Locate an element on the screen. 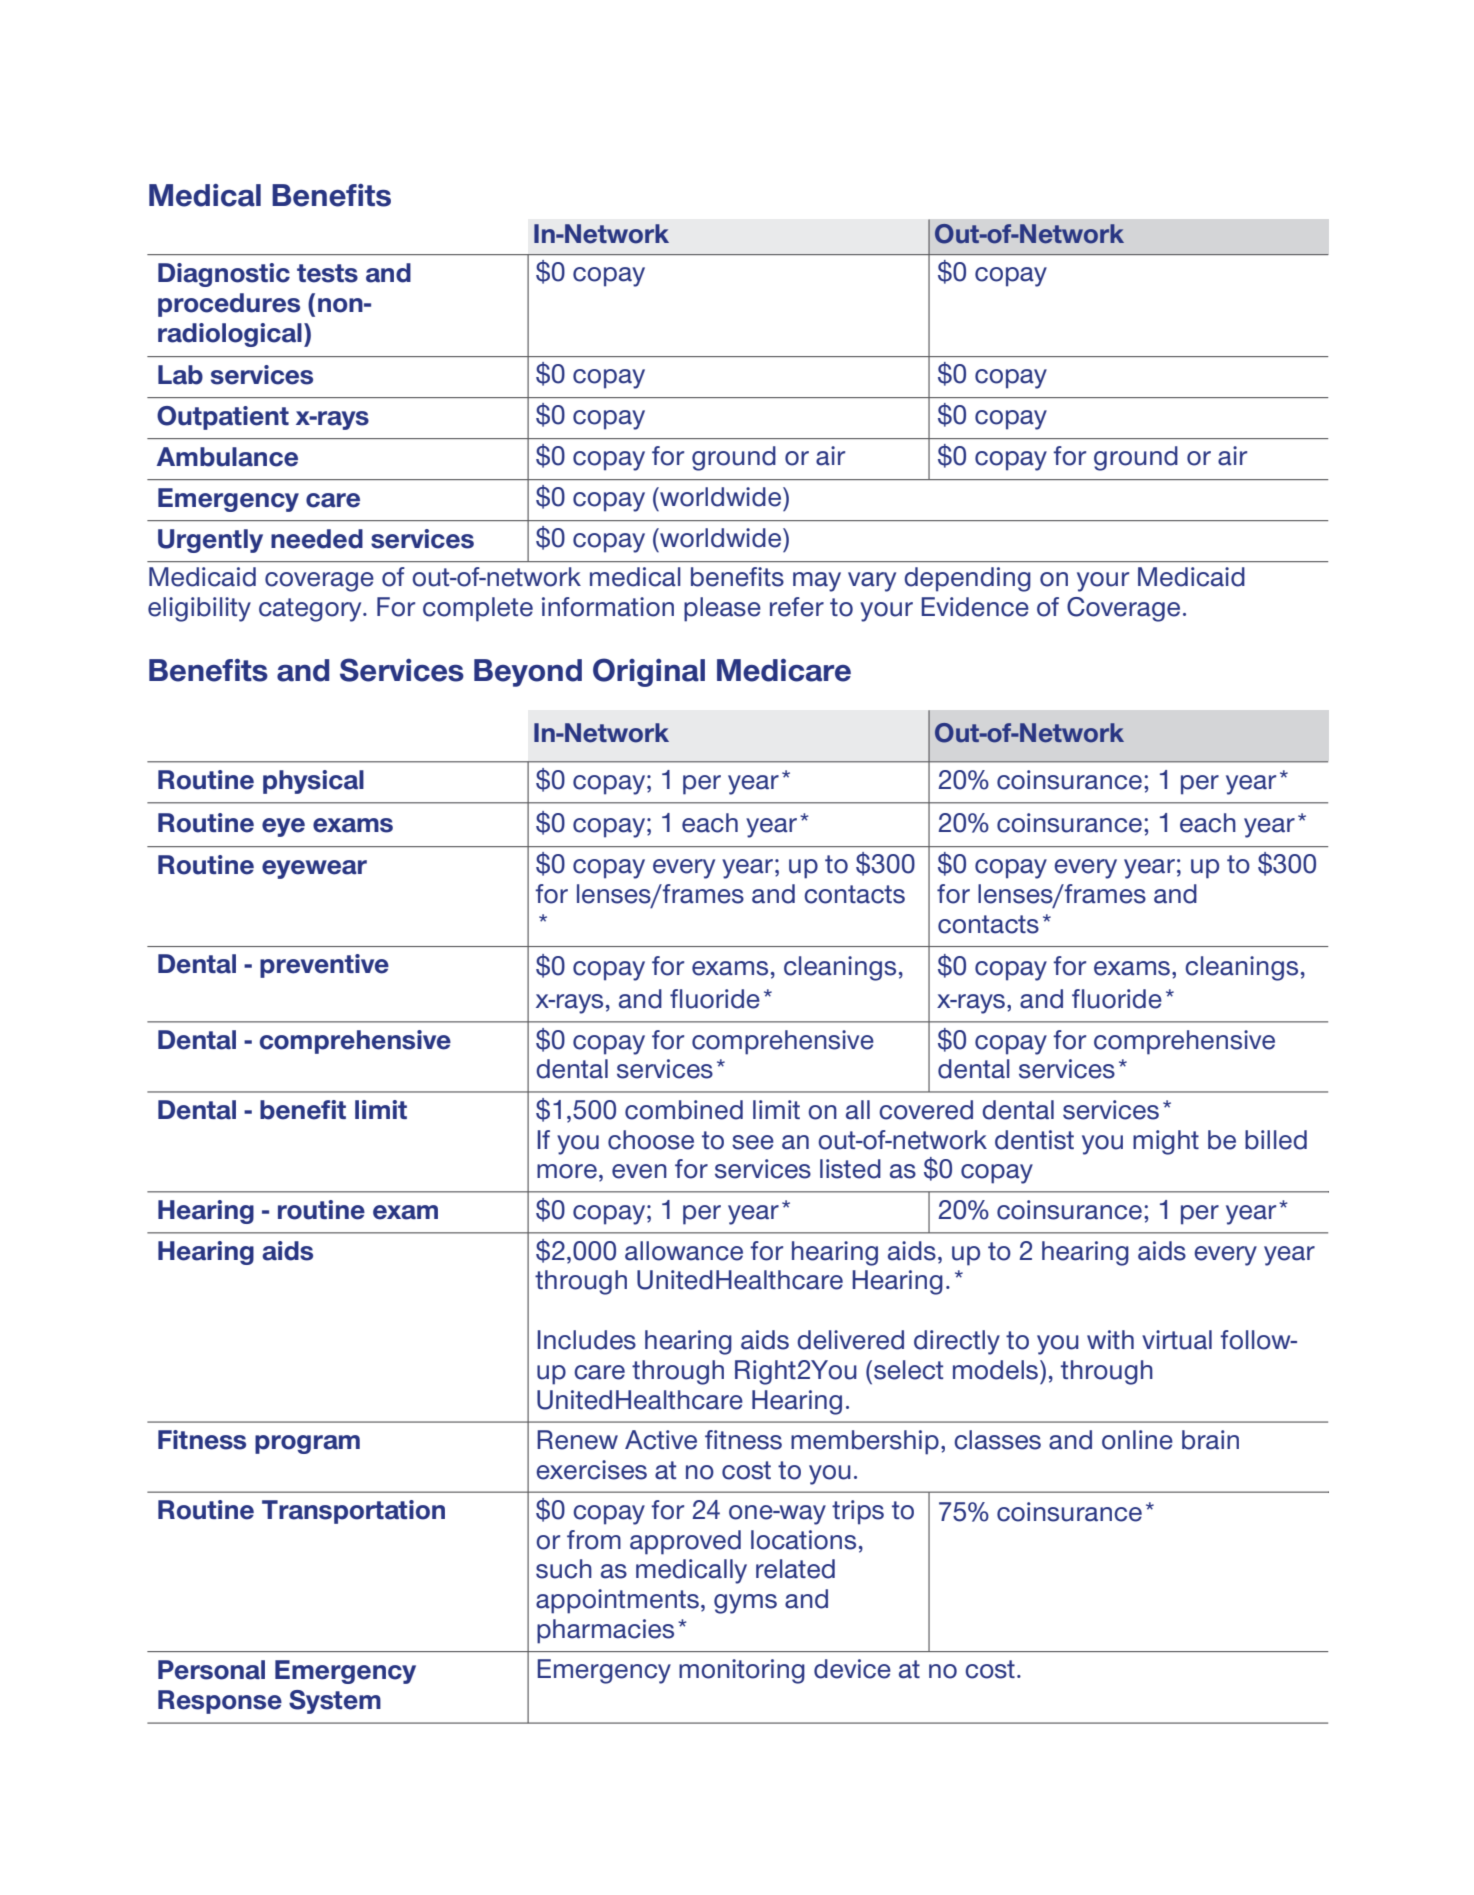  please is located at coordinates (722, 609).
